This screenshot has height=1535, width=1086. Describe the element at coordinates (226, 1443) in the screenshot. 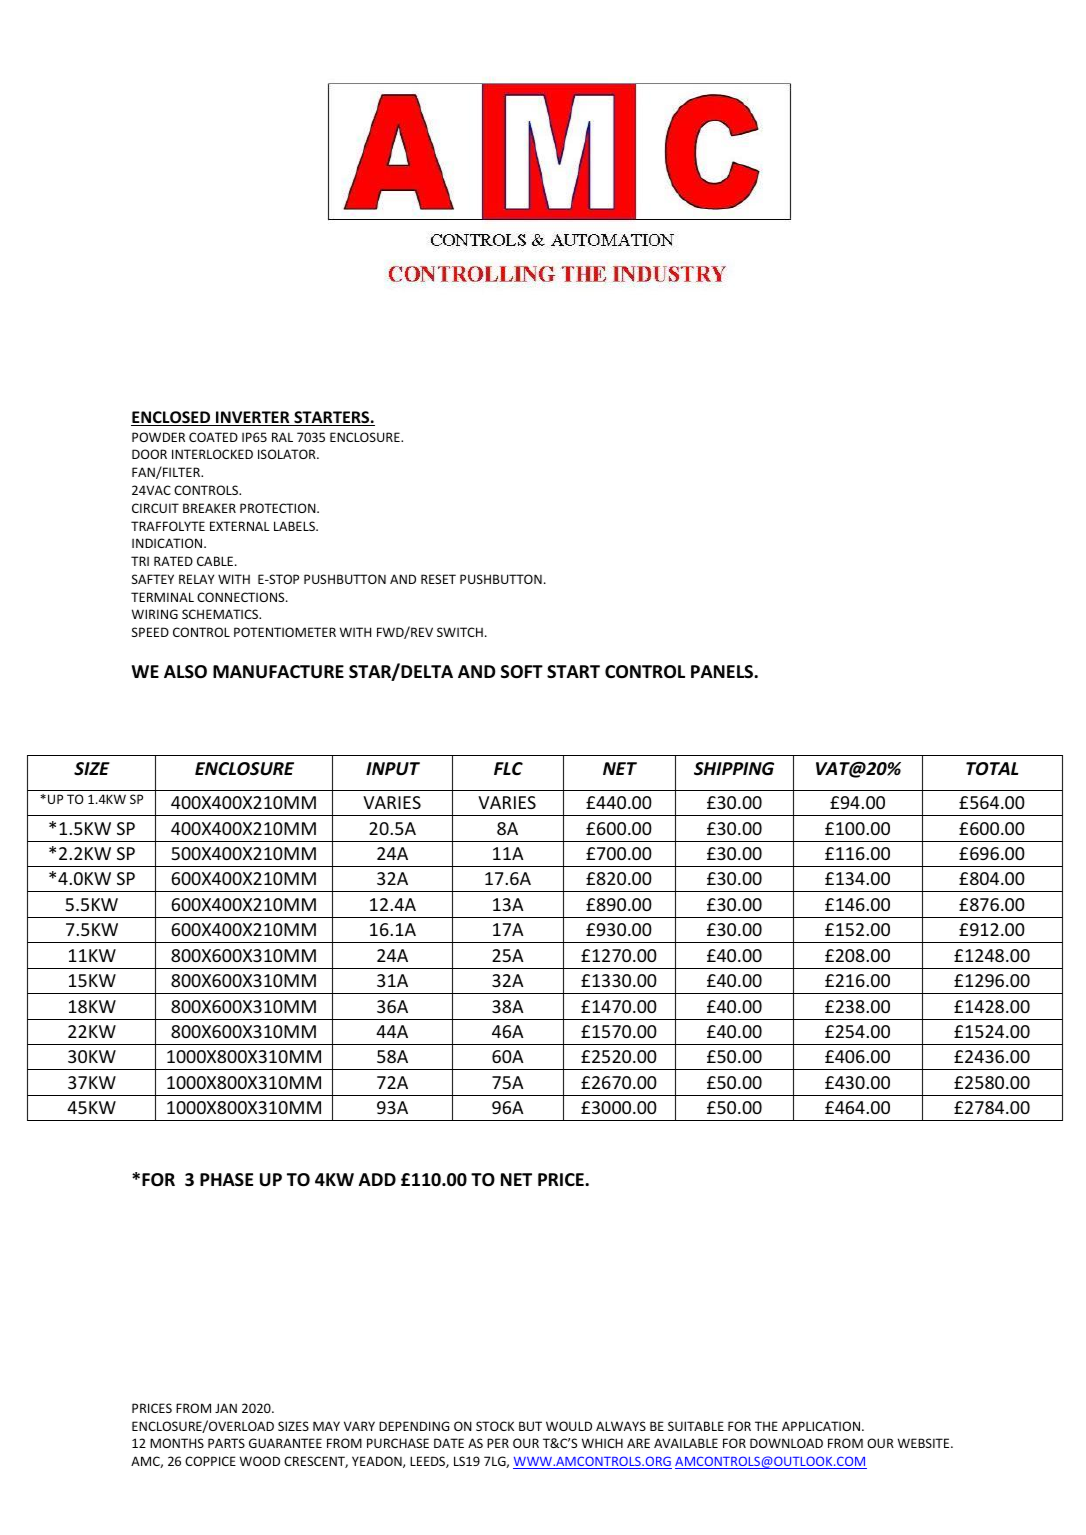

I see `PARTS` at that location.
